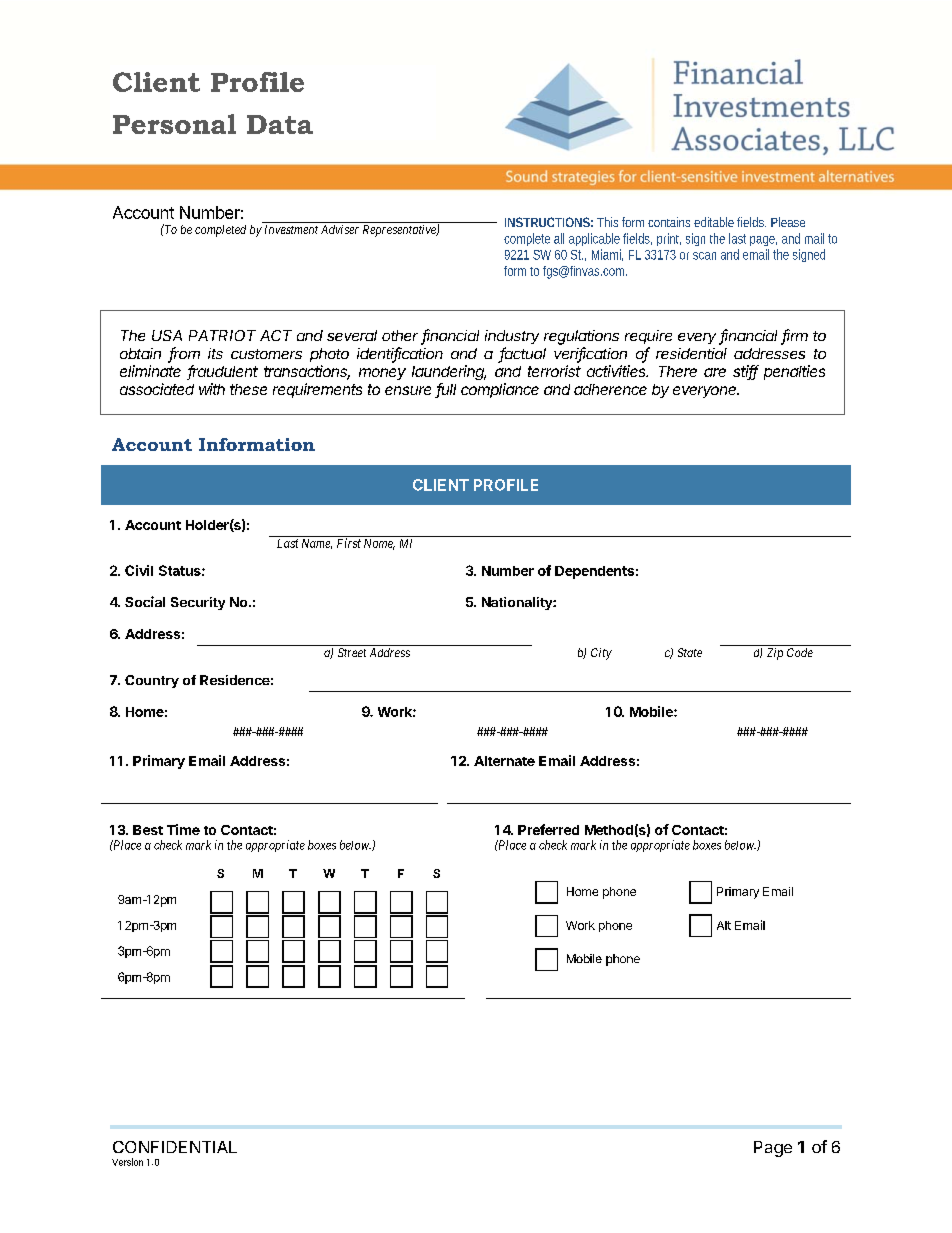 Image resolution: width=952 pixels, height=1233 pixels. Describe the element at coordinates (212, 389) in the page. I see `with` at that location.
